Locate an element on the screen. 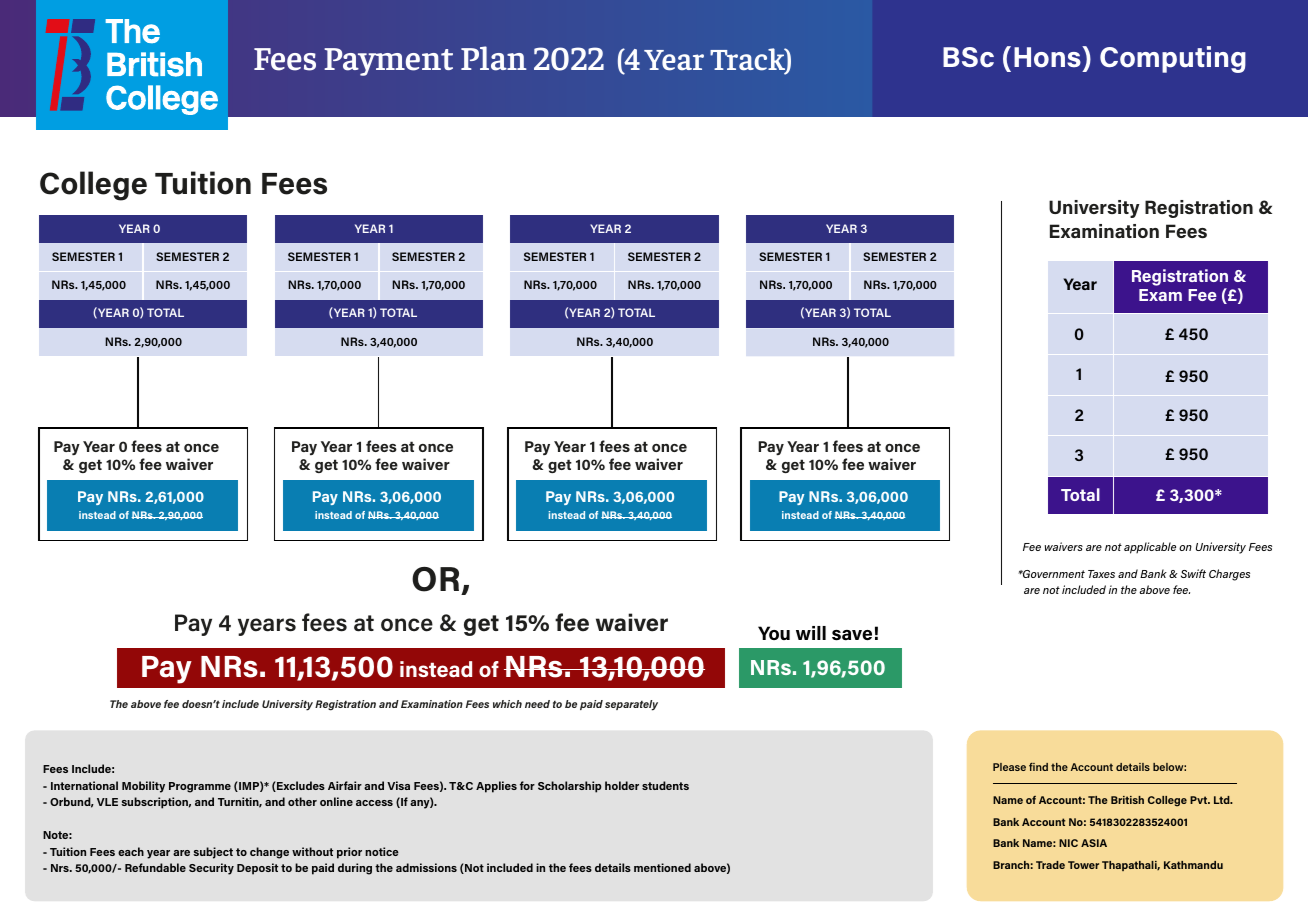  Hons is located at coordinates (1048, 57).
